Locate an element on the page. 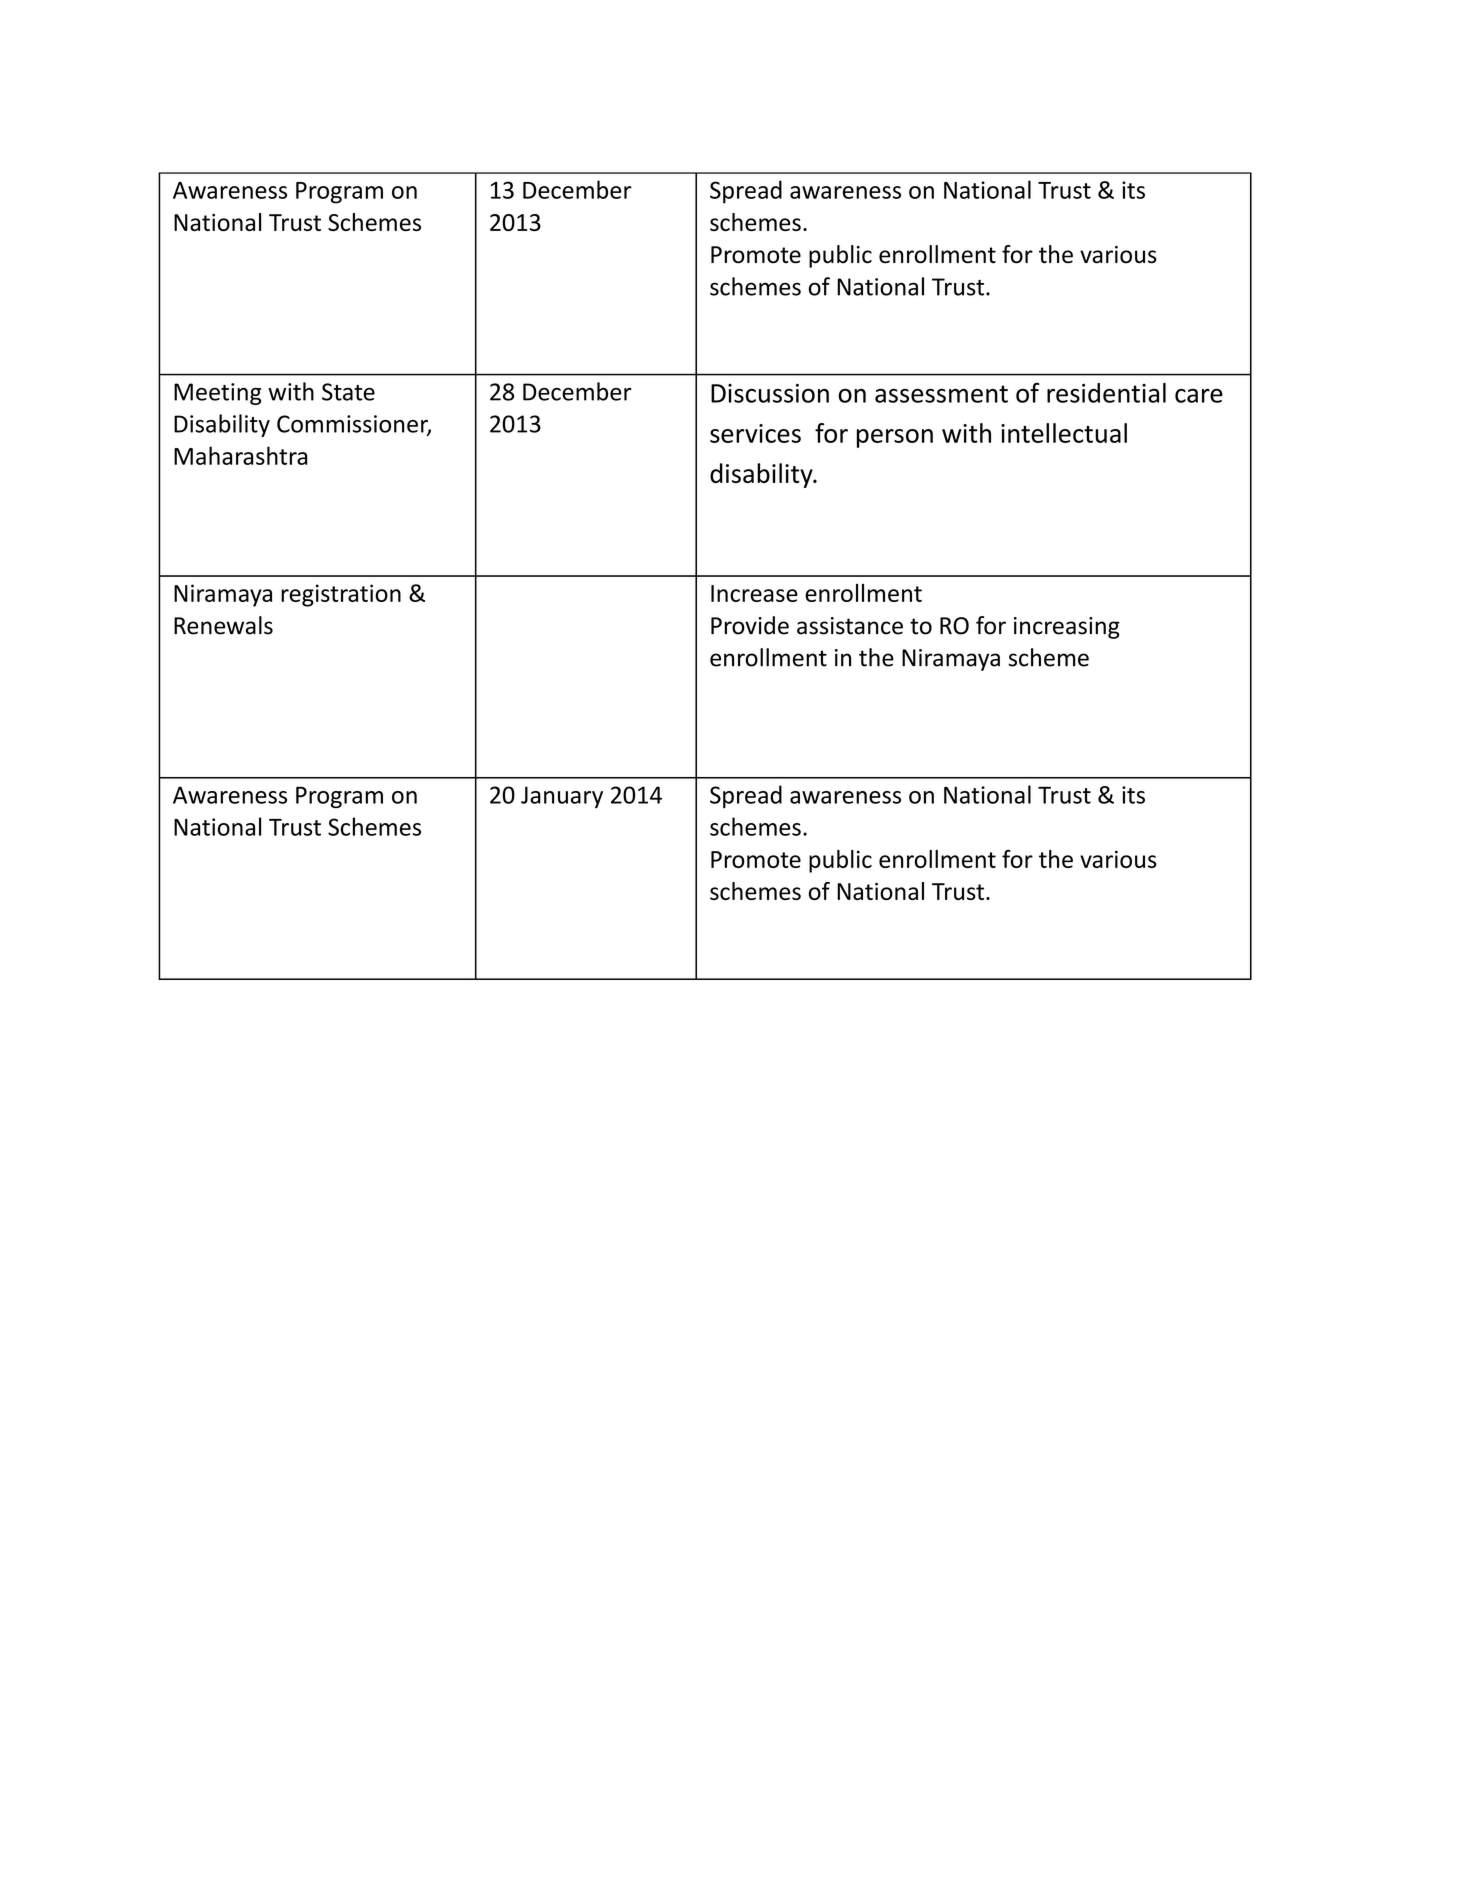 The height and width of the page is (1895, 1464). Increase is located at coordinates (754, 593).
